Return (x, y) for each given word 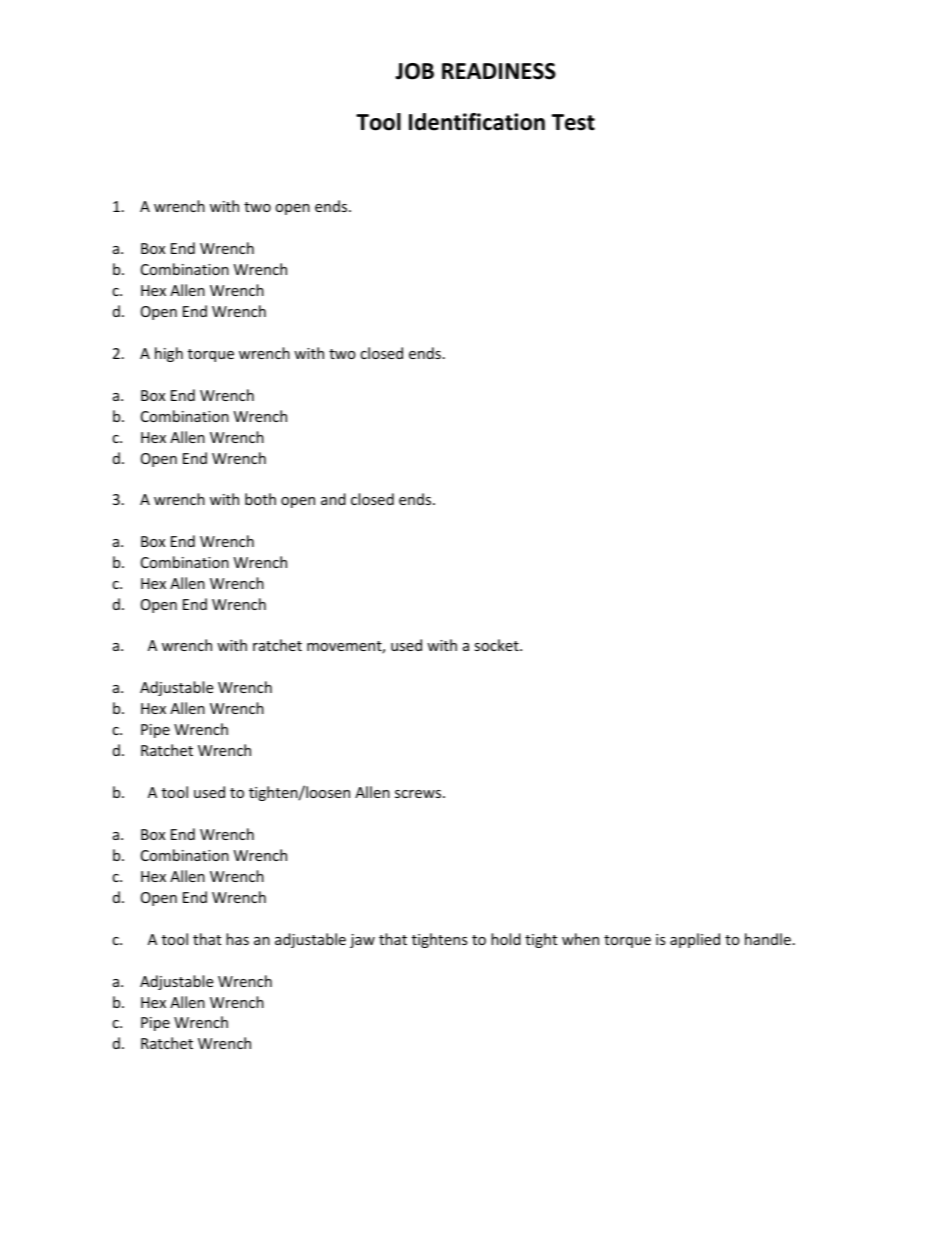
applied (695, 940)
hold (506, 939)
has (237, 939)
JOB (414, 71)
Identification (477, 122)
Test (573, 122)
